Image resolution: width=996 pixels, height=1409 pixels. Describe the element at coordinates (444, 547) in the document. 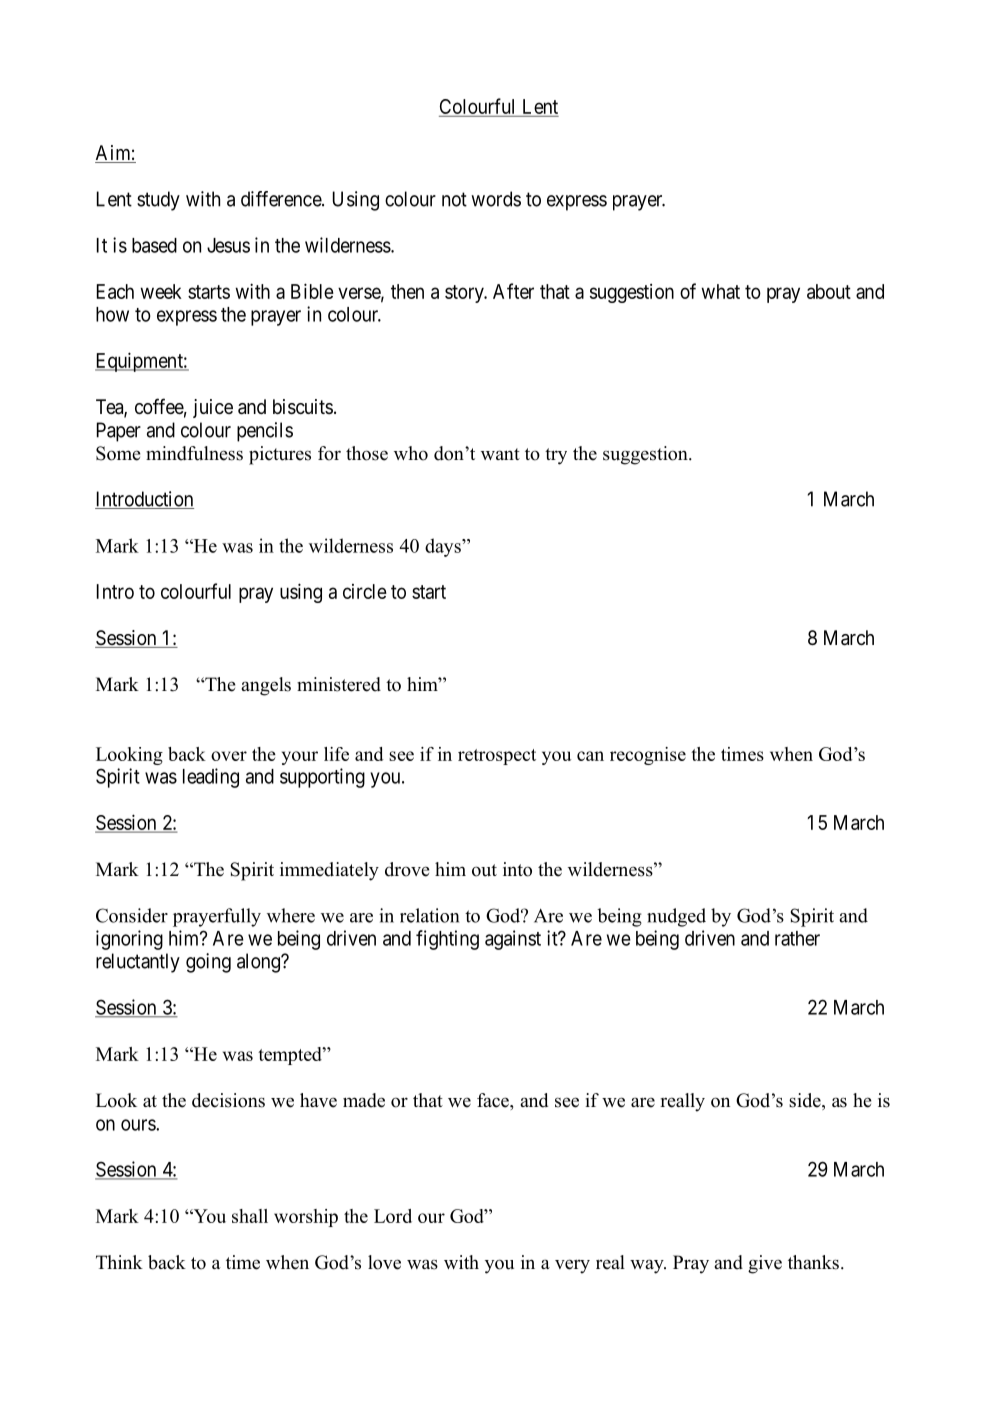

I see `days` at that location.
